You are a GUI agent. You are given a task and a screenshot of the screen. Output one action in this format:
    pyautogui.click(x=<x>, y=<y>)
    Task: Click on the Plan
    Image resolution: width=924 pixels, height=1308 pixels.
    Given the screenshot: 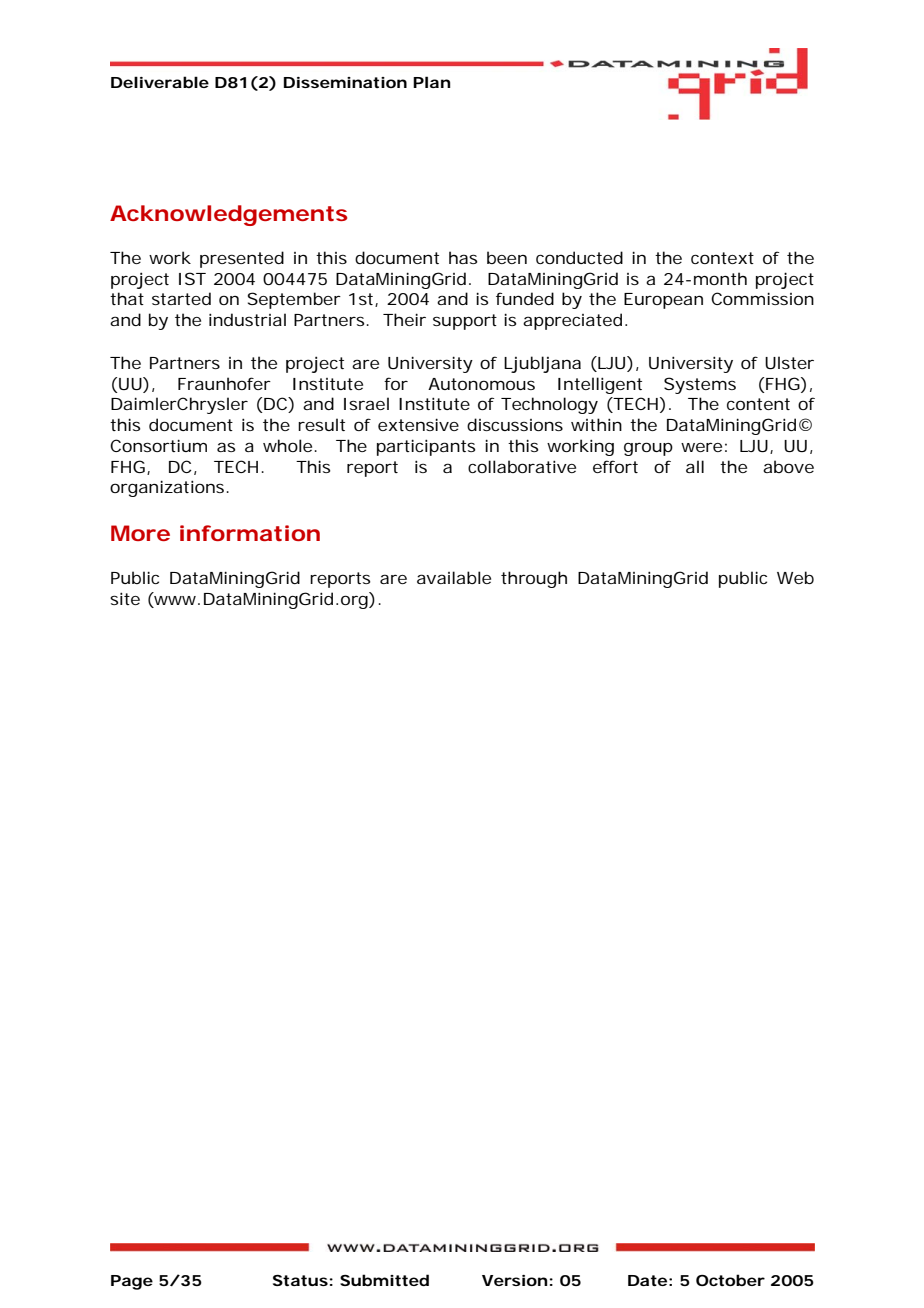 What is the action you would take?
    pyautogui.click(x=431, y=82)
